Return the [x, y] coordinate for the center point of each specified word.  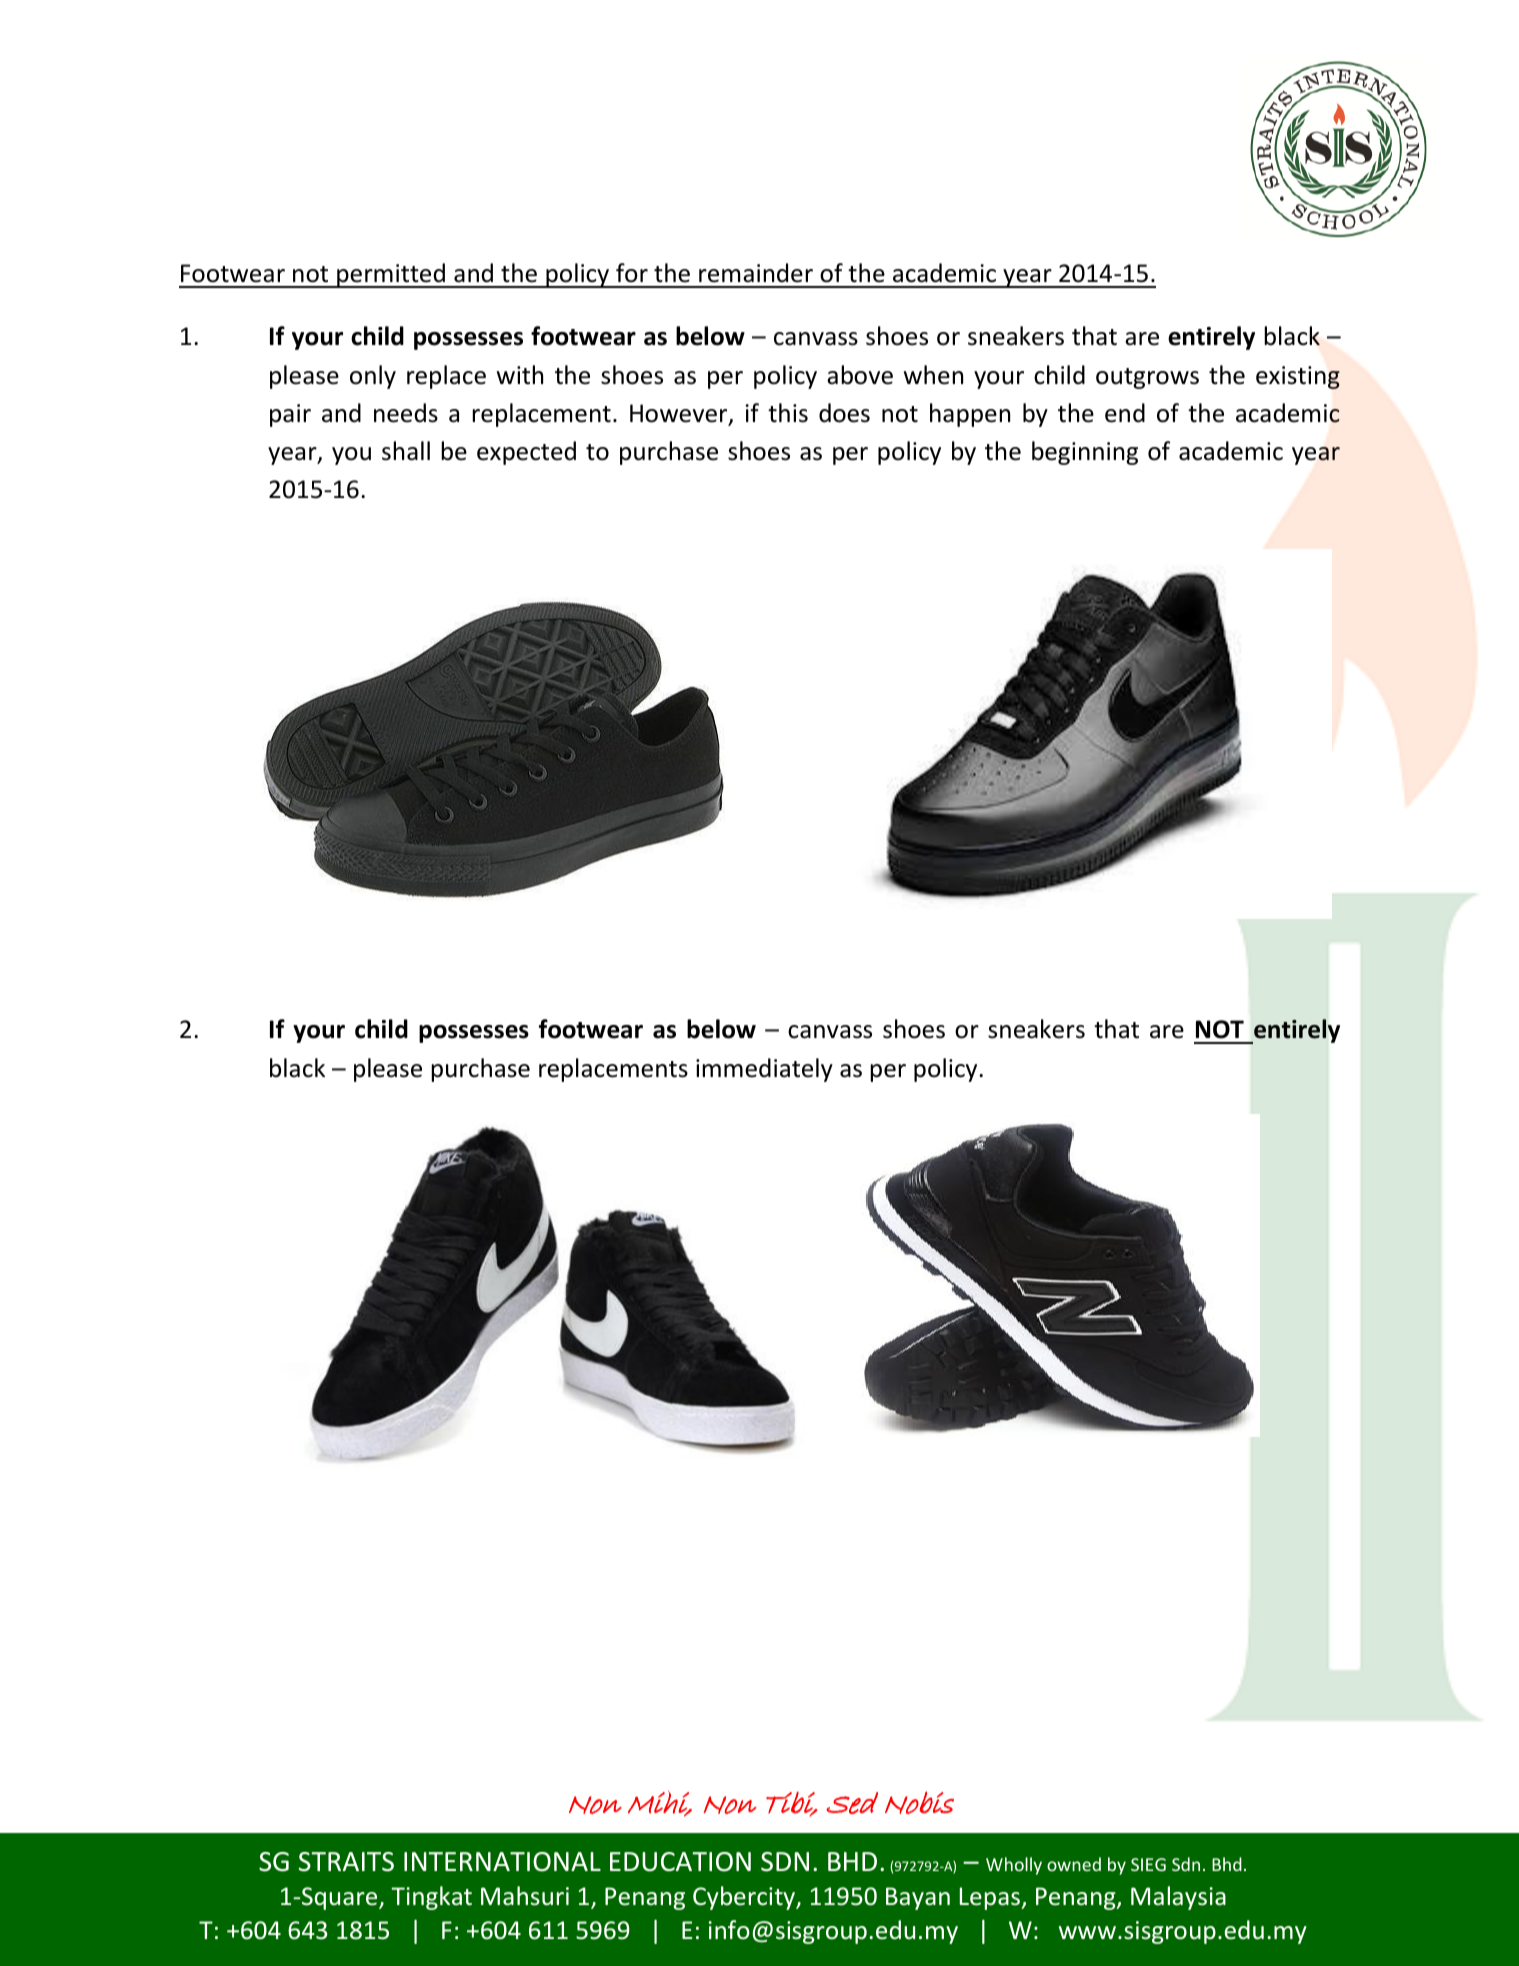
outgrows [1147, 378]
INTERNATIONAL [502, 1862]
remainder [756, 273]
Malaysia [1178, 1898]
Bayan [918, 1898]
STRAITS [346, 1862]
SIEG [1148, 1864]
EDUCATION [680, 1862]
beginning [1085, 453]
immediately [764, 1070]
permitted [391, 275]
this [788, 413]
